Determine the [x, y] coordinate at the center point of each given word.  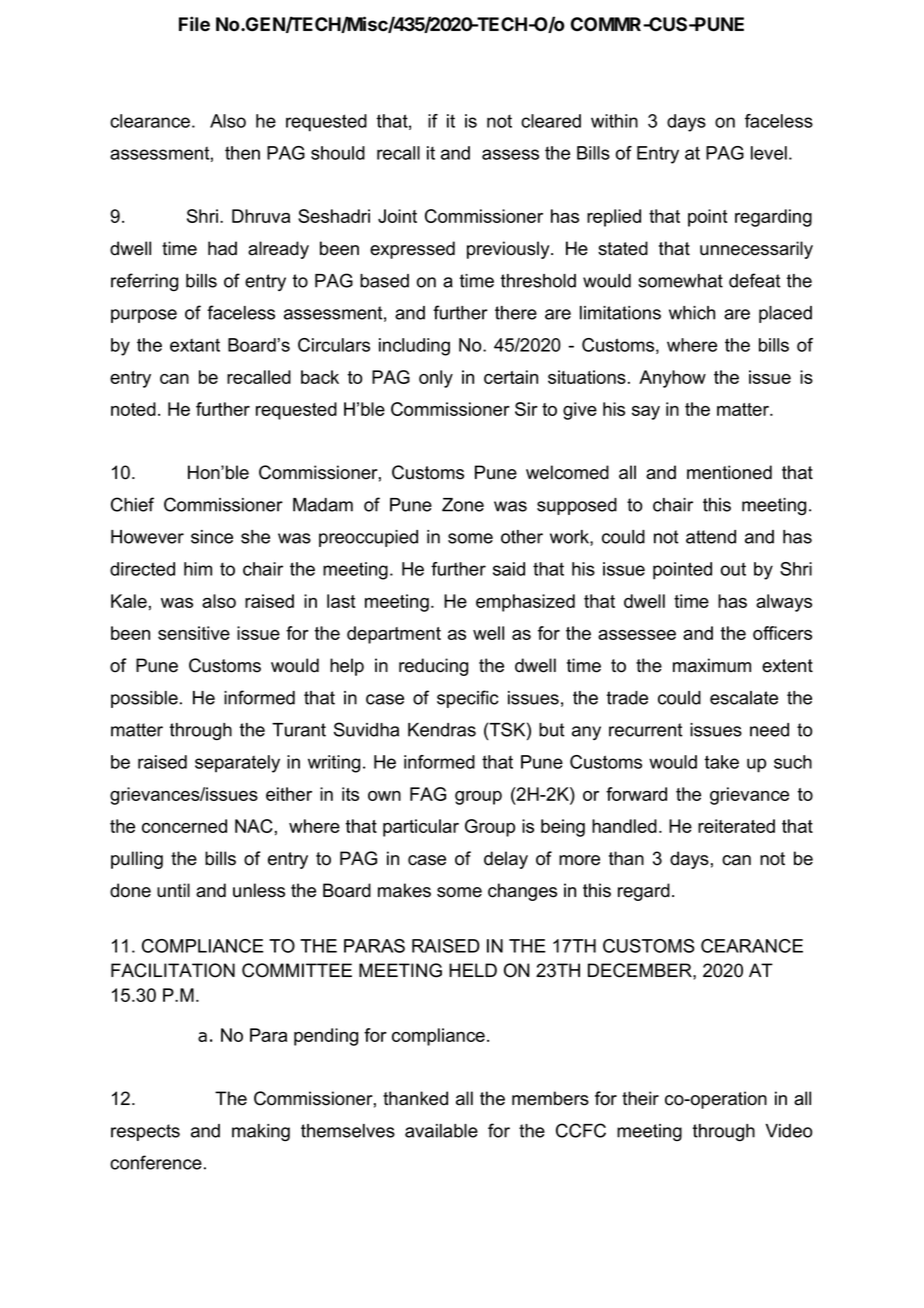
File [194, 24]
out [733, 569]
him [198, 569]
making [261, 1132]
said [509, 569]
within [614, 121]
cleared [551, 121]
